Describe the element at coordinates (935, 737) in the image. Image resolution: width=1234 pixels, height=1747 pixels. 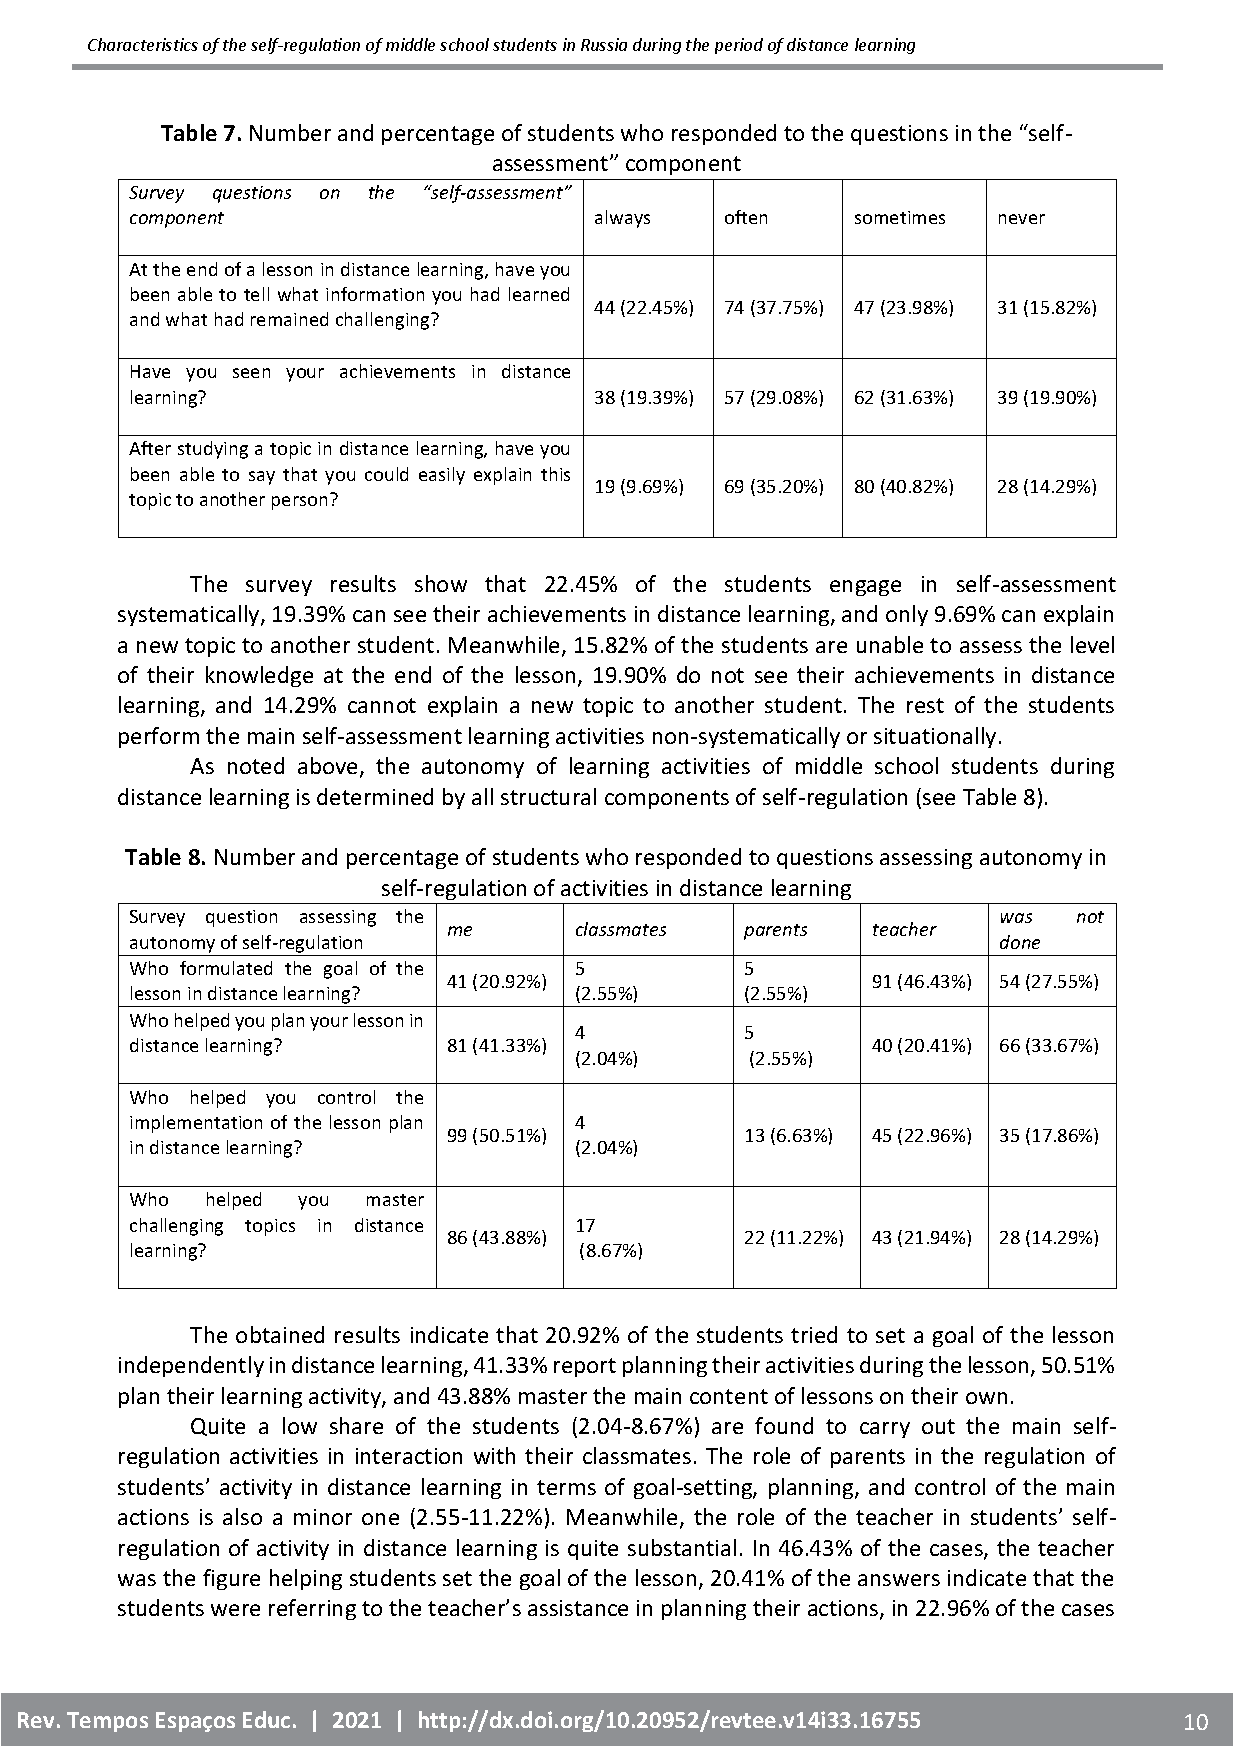
I see `situationally` at that location.
